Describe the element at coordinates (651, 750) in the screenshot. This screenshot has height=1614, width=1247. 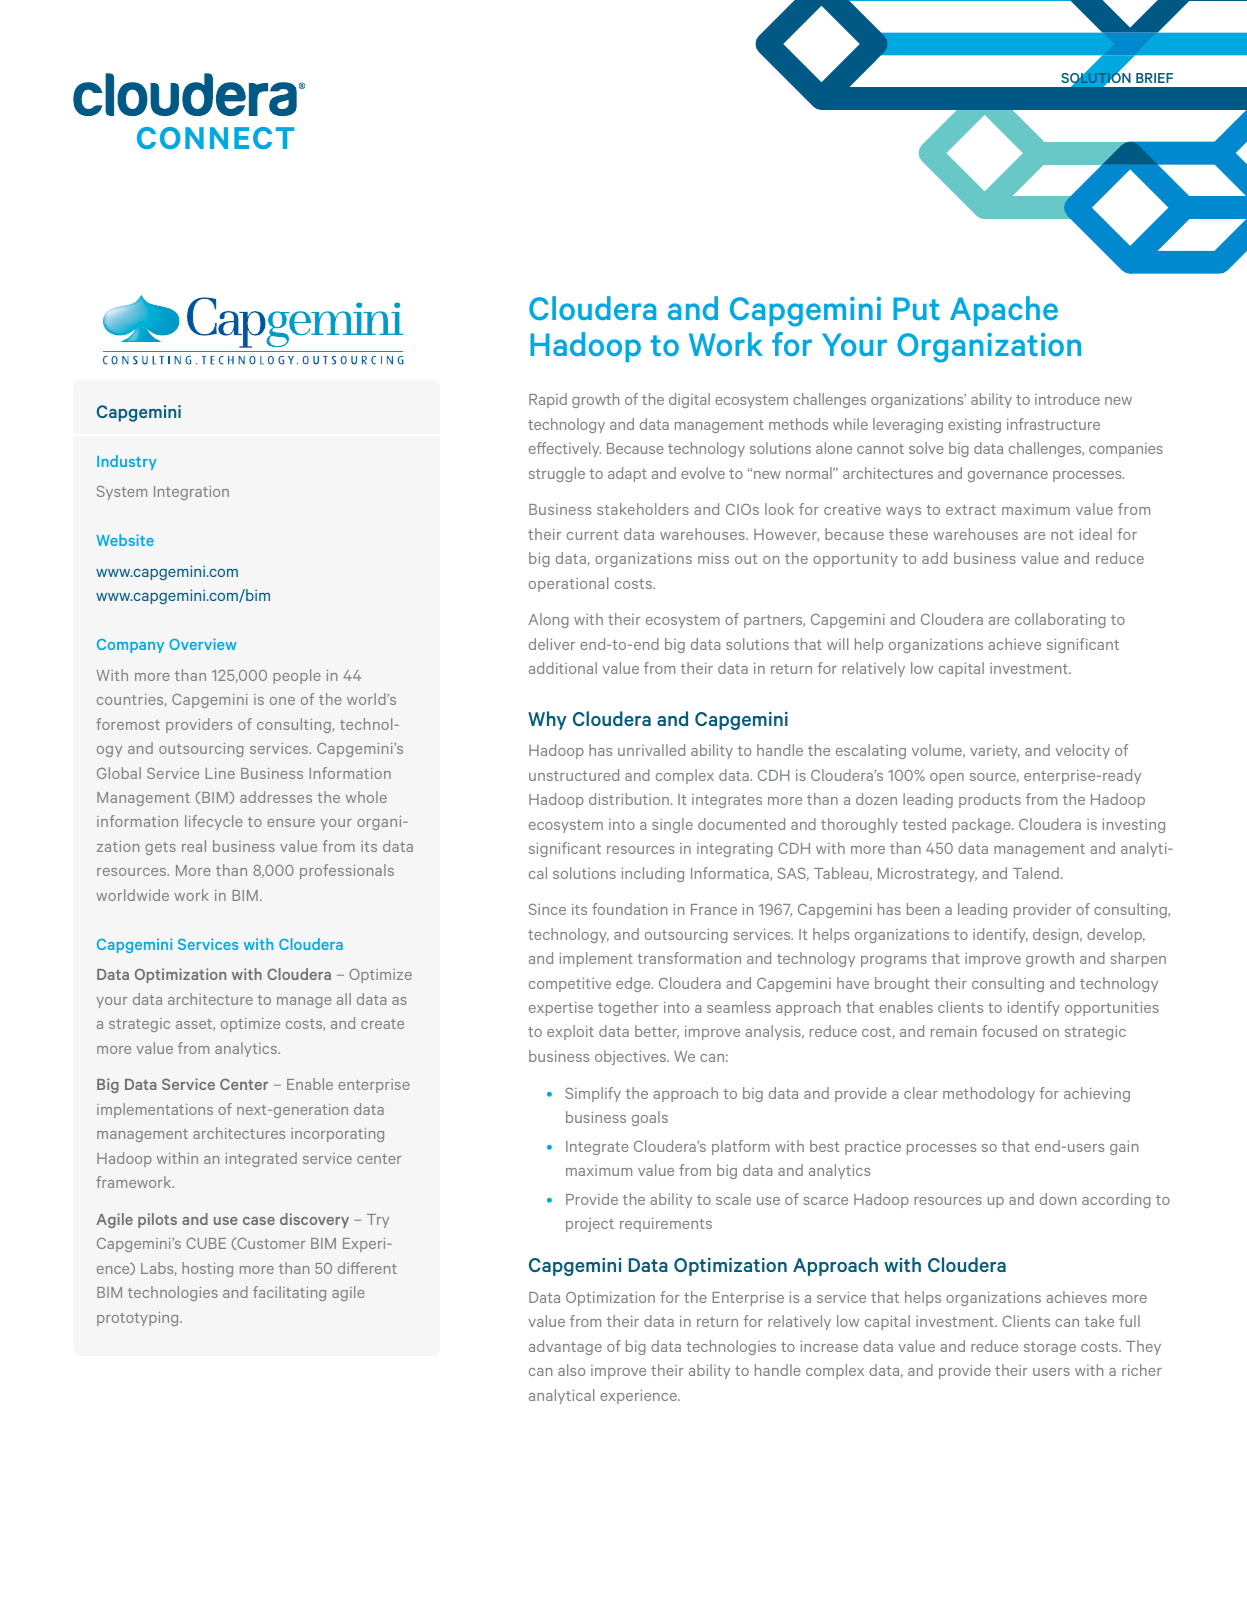
I see `unrivalled` at that location.
